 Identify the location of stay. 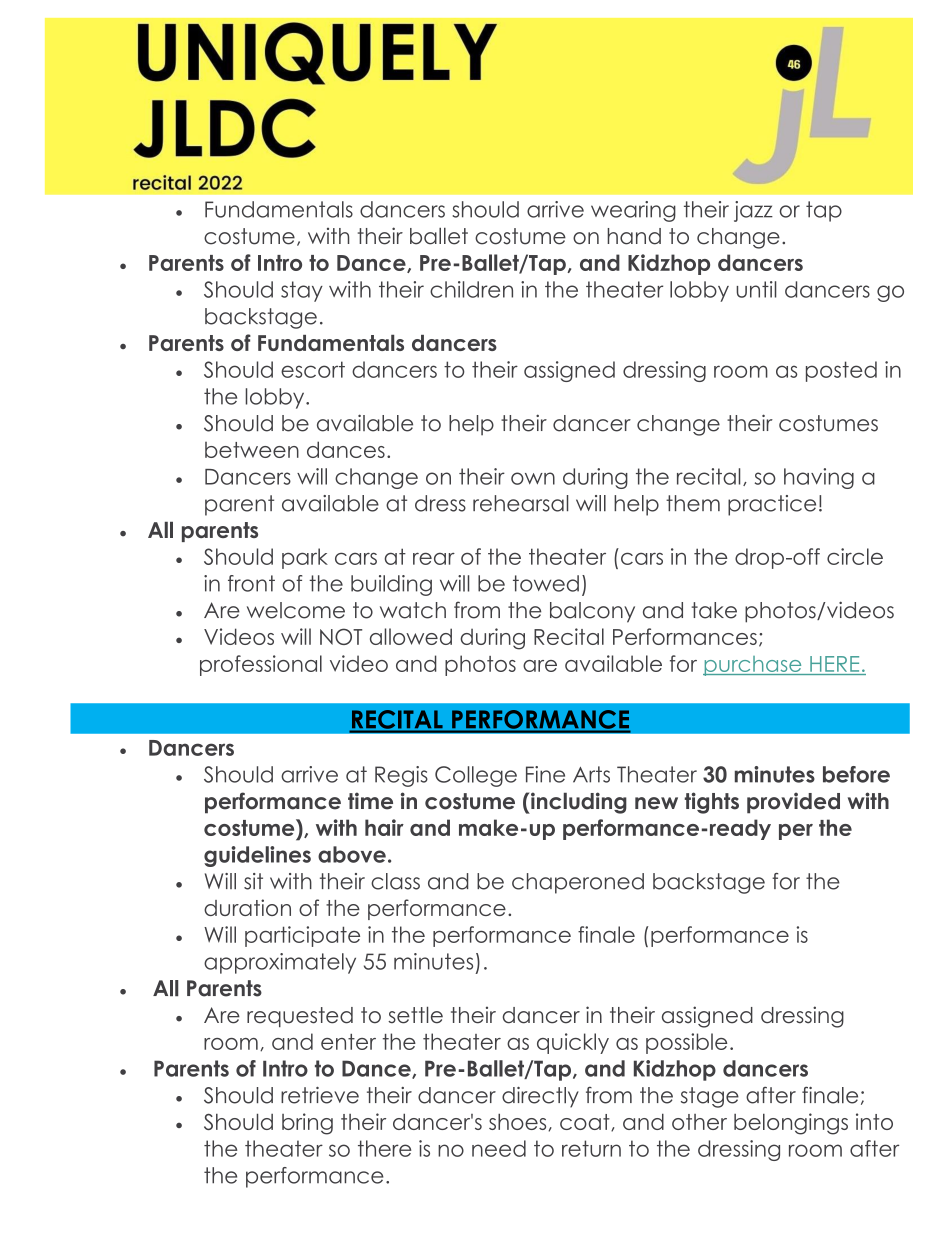
(302, 291).
